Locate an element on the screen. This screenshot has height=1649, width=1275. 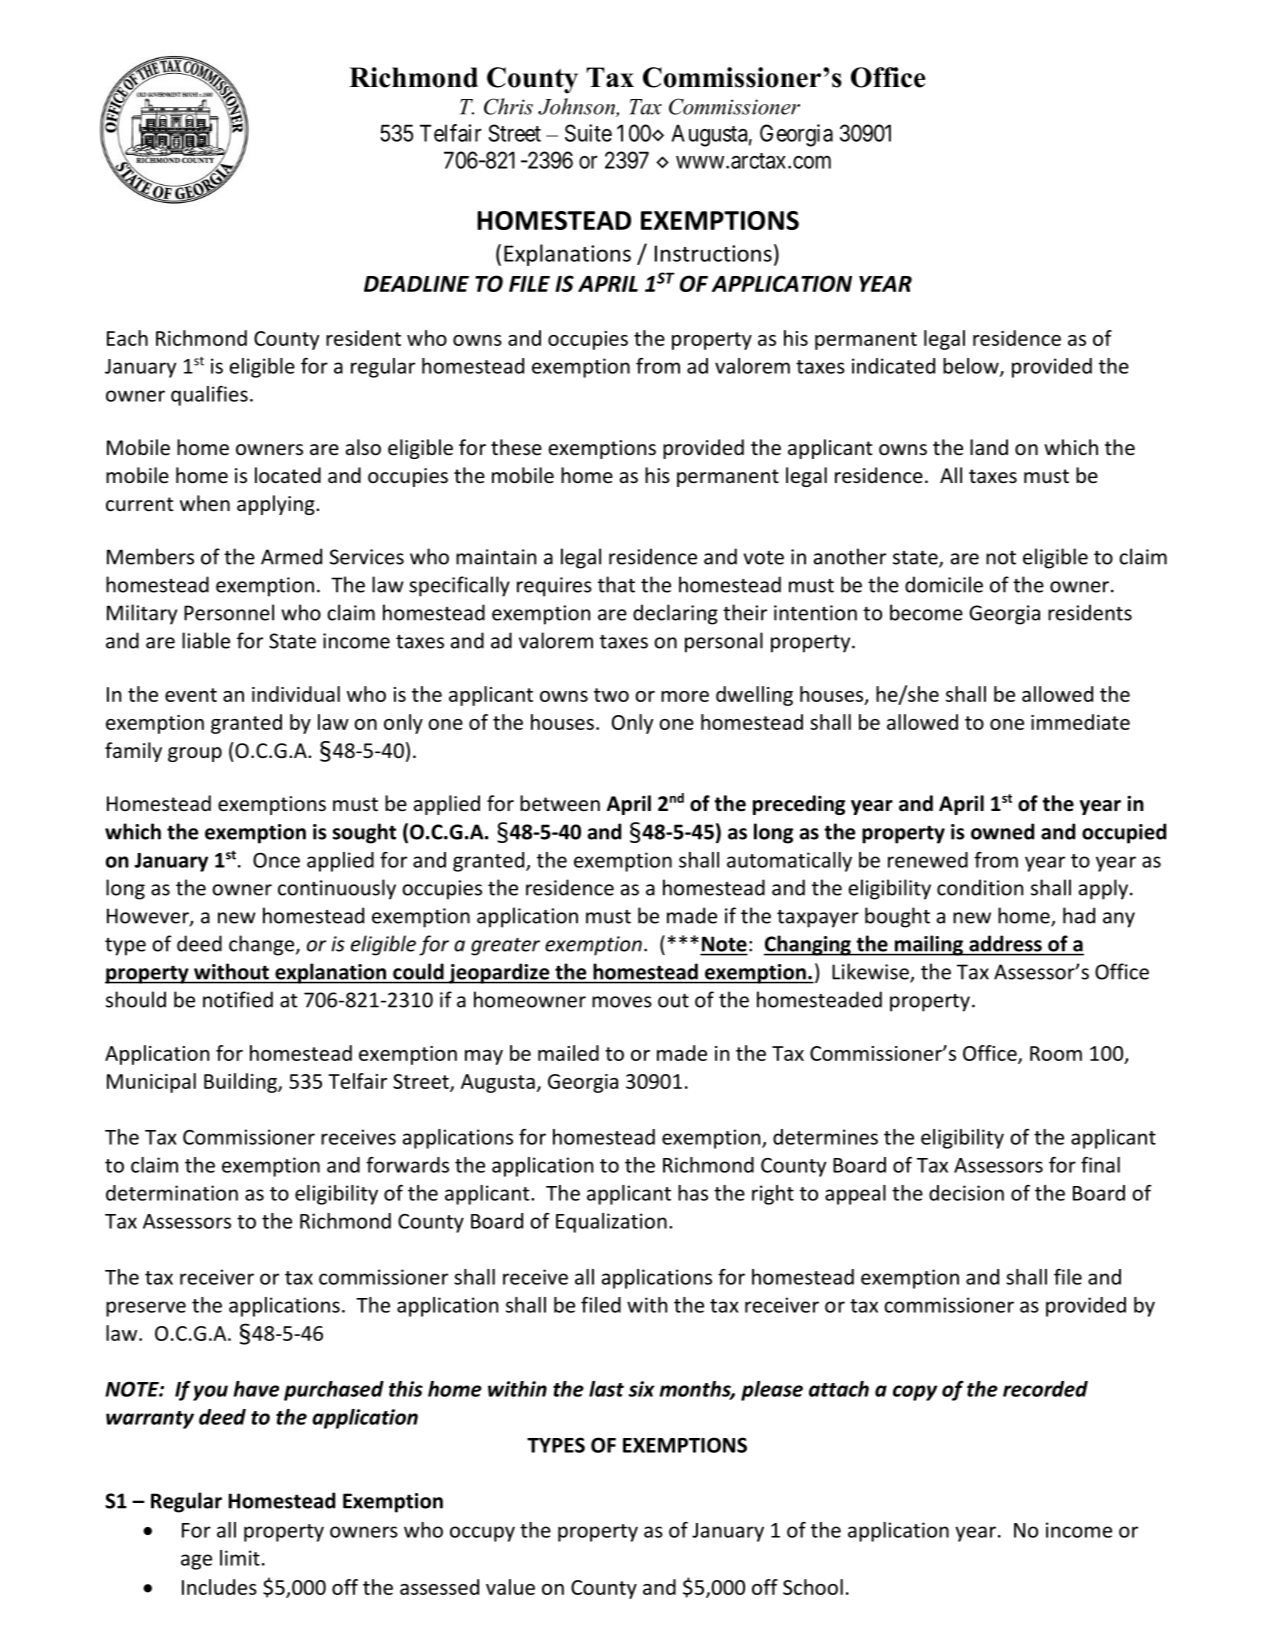
below is located at coordinates (972, 367).
